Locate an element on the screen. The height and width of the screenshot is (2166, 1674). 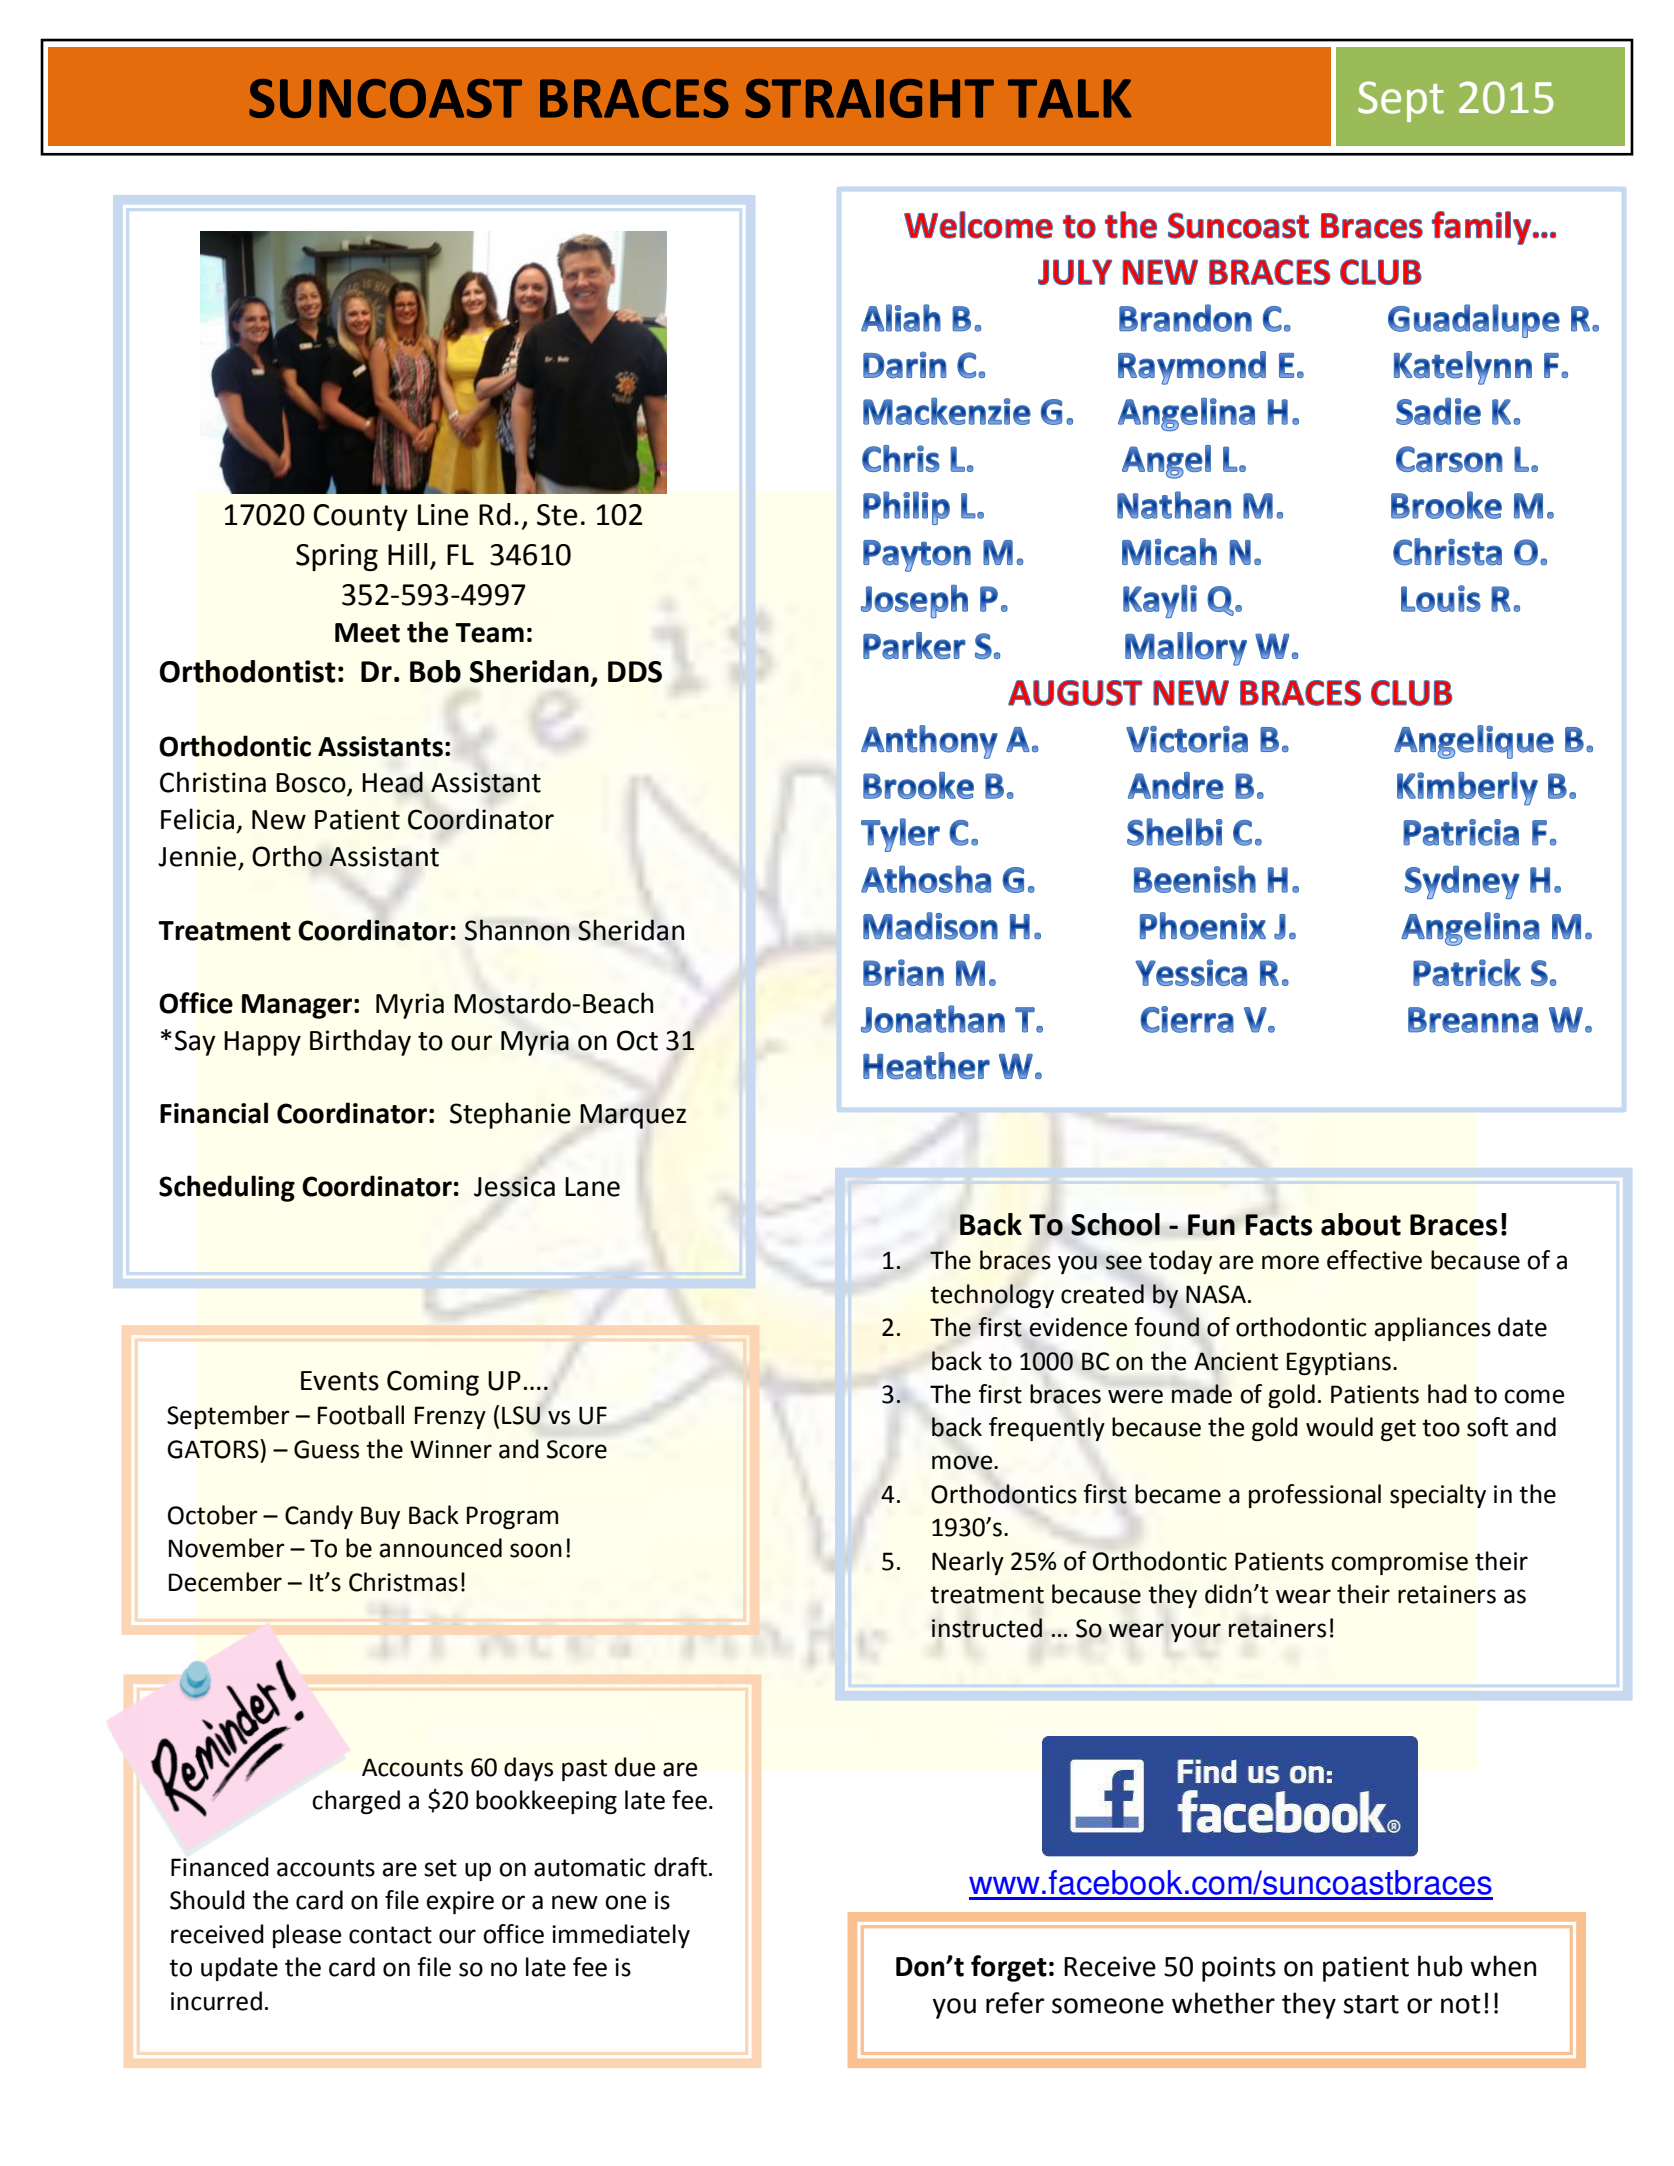
Events is located at coordinates (340, 1381).
